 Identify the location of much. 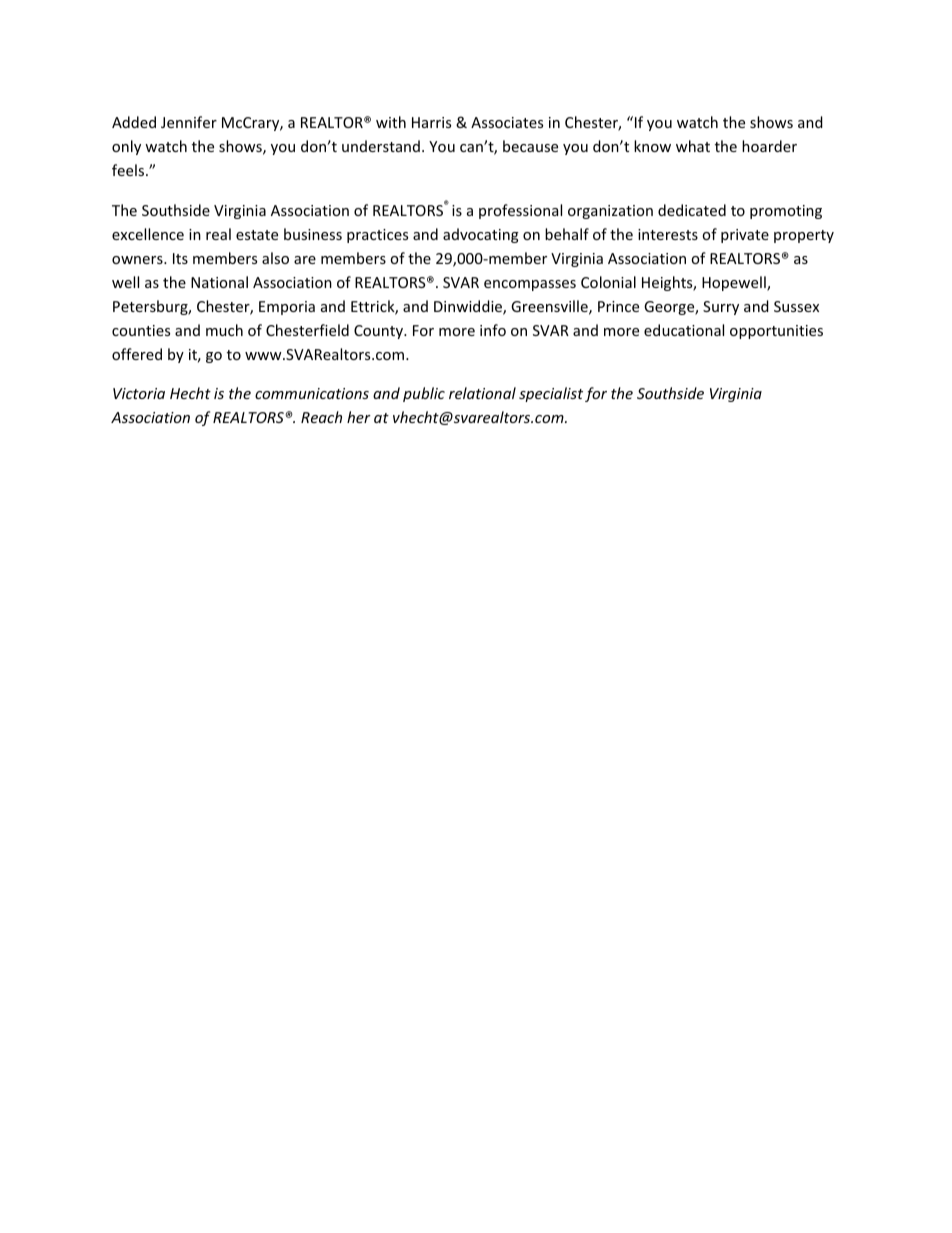
(224, 330).
